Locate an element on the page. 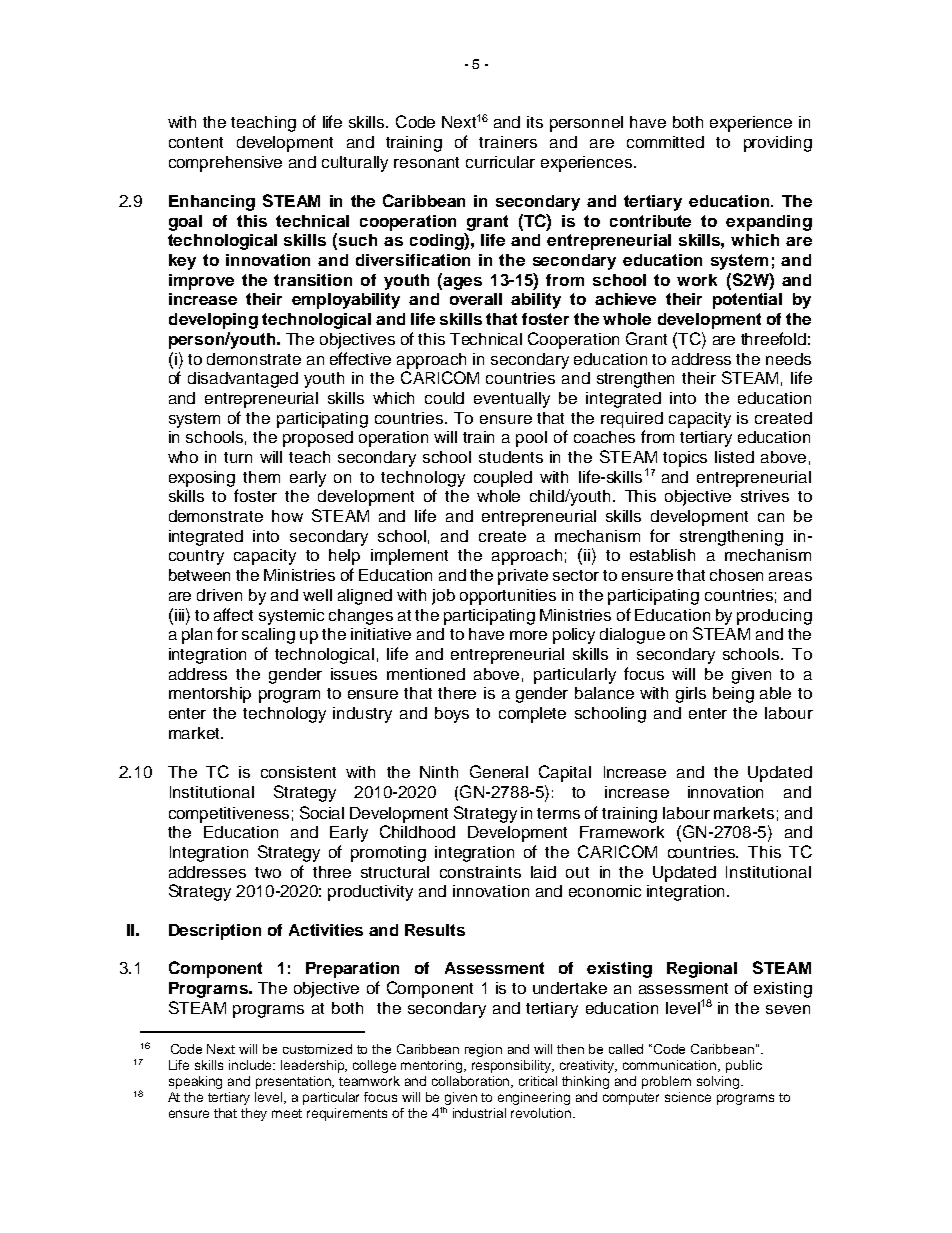 This image has width=952, height=1233. needs is located at coordinates (788, 359).
